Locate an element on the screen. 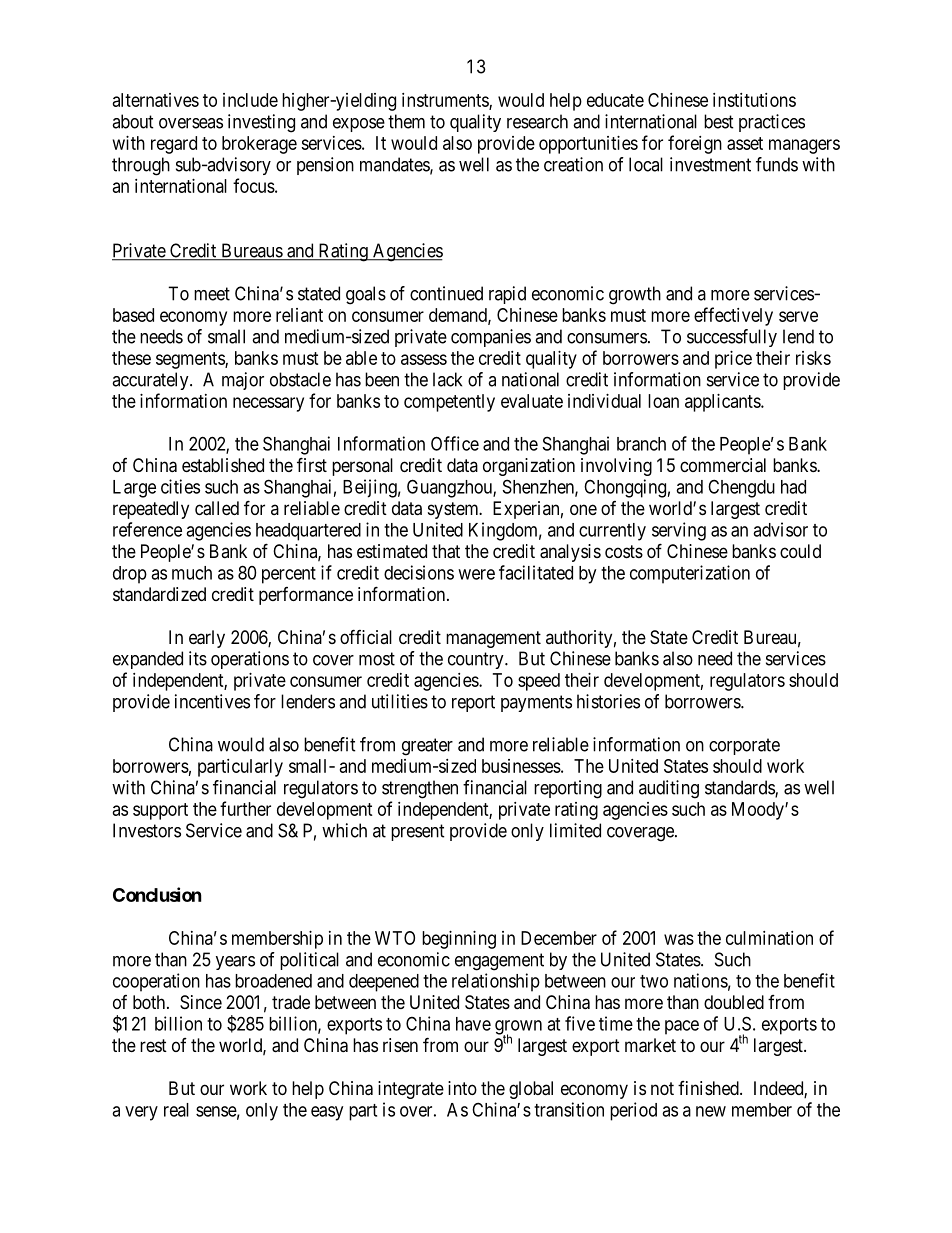 The height and width of the screenshot is (1233, 952). early is located at coordinates (207, 639).
